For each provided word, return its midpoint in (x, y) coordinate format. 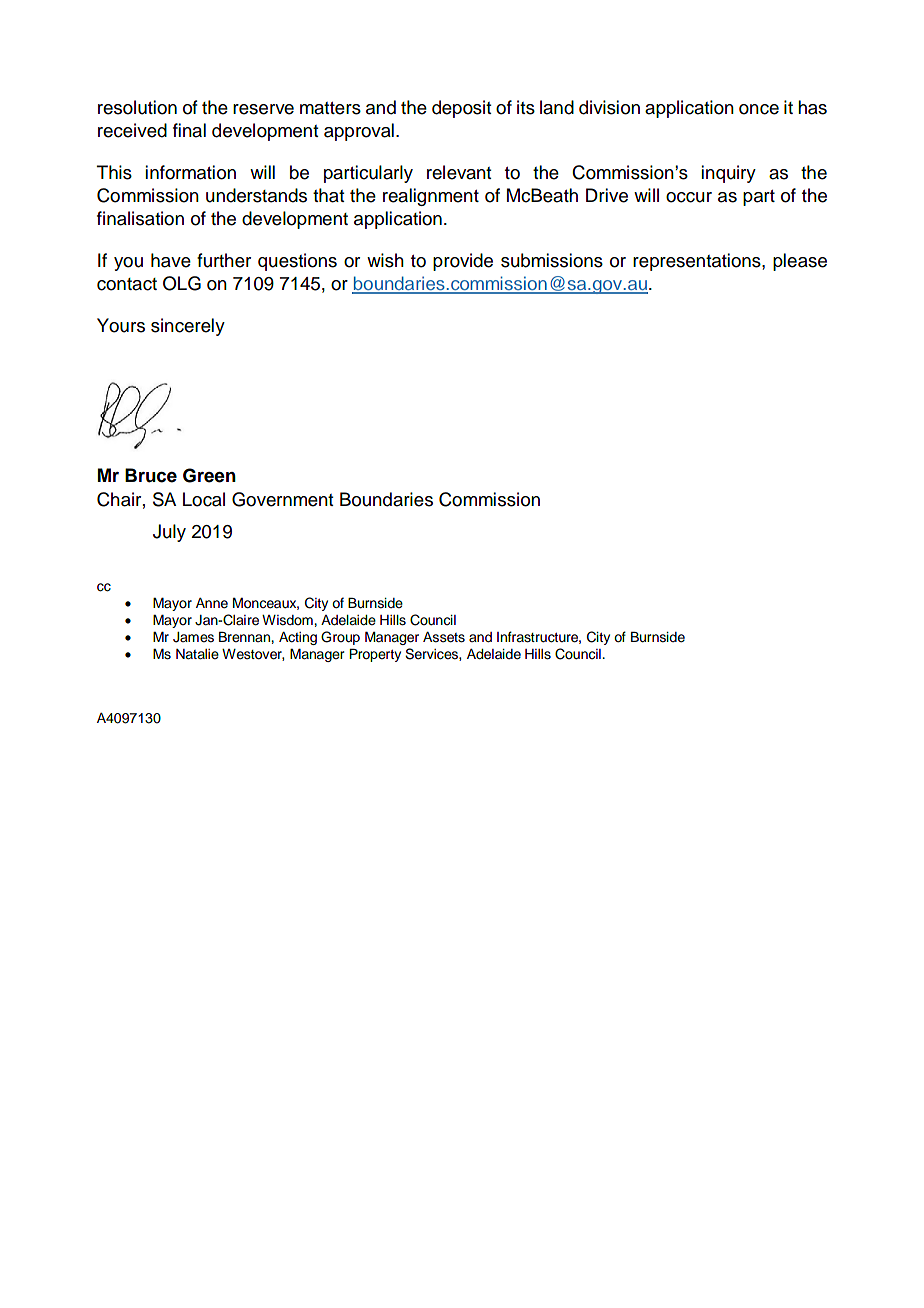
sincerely (188, 327)
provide (463, 262)
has (812, 107)
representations (698, 262)
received (132, 130)
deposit (461, 109)
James (193, 637)
